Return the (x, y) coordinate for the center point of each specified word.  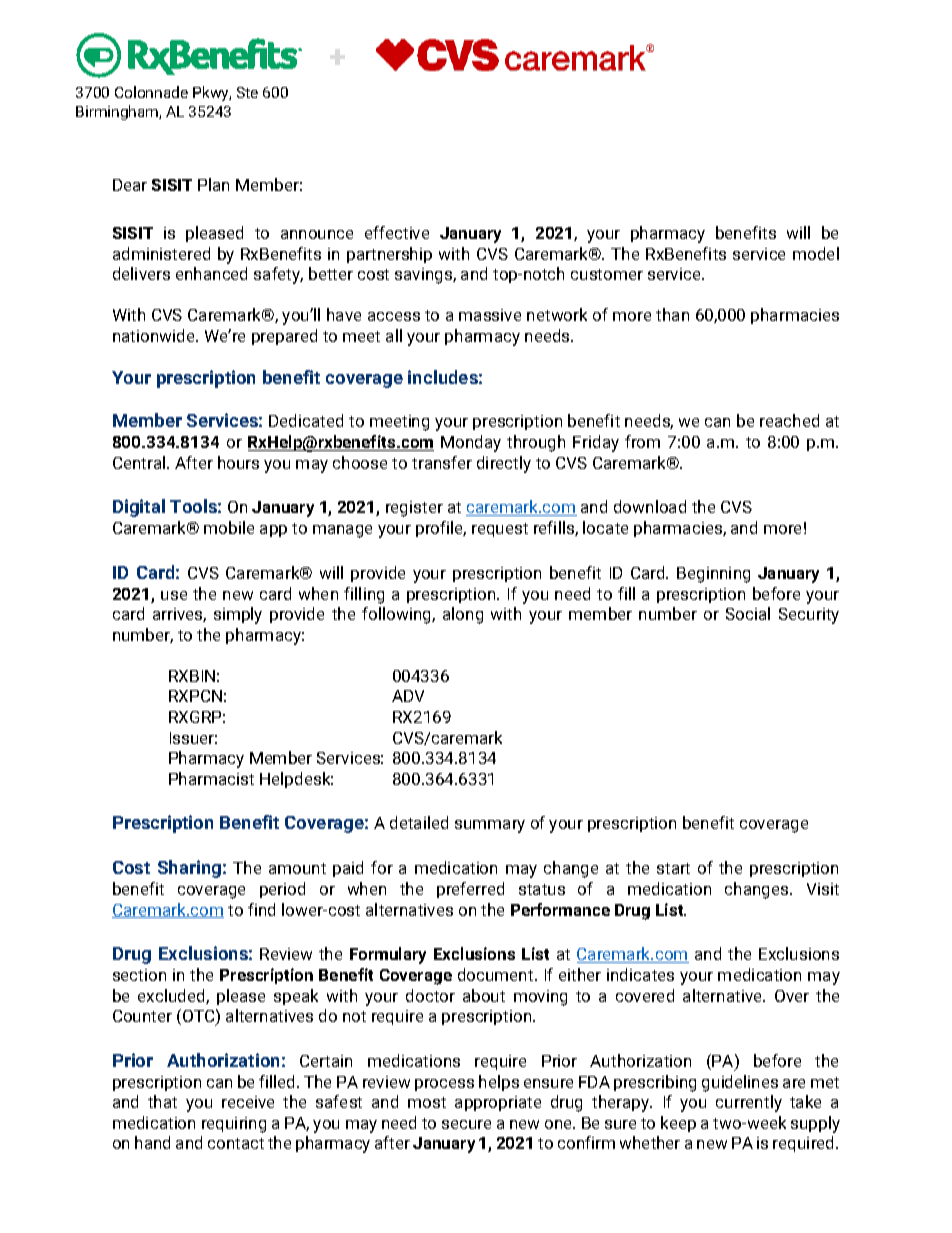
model (816, 253)
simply (238, 615)
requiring (234, 1125)
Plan (213, 184)
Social (748, 613)
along (463, 615)
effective (397, 232)
